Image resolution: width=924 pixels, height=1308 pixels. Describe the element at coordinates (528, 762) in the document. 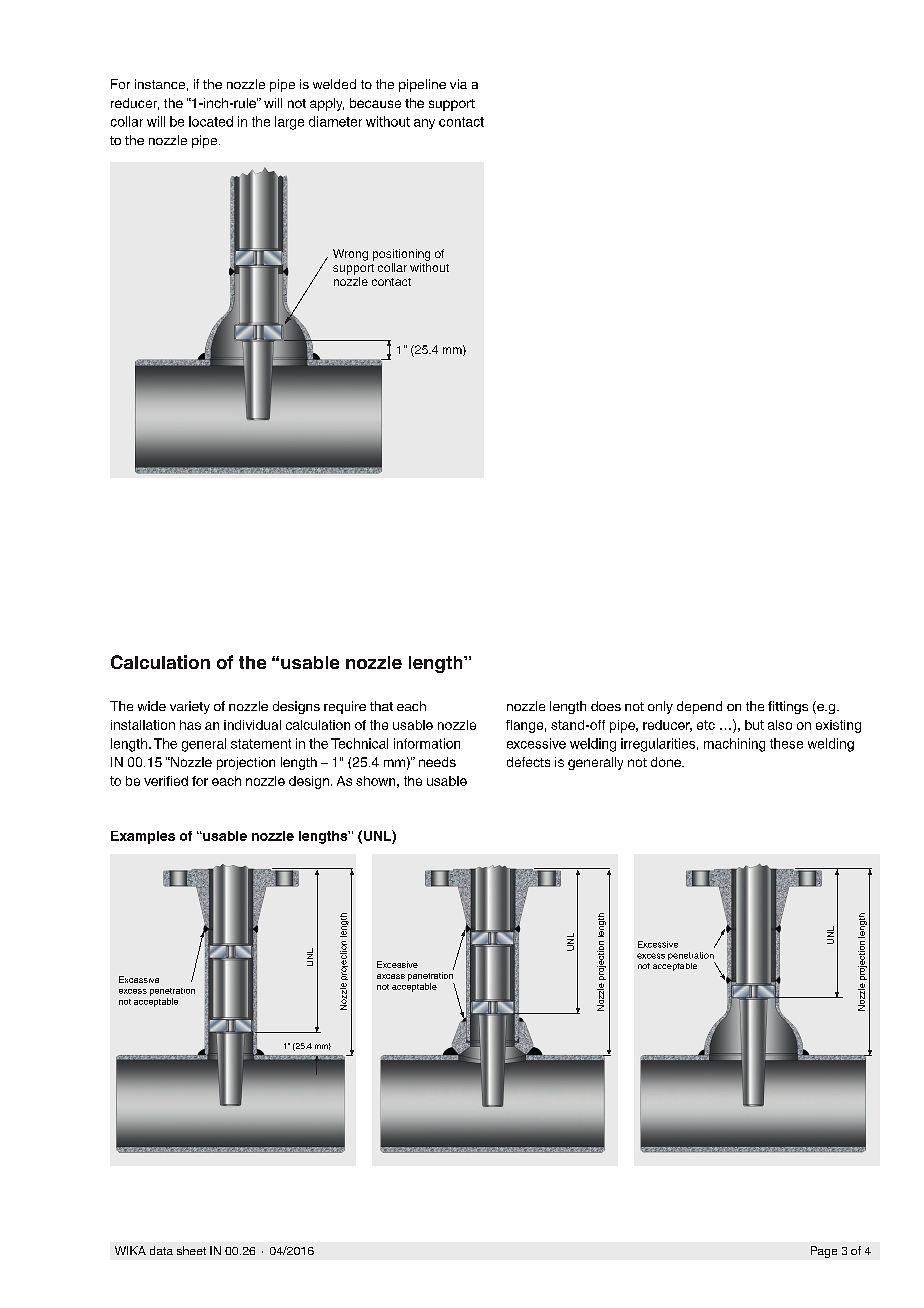

I see `defects` at that location.
